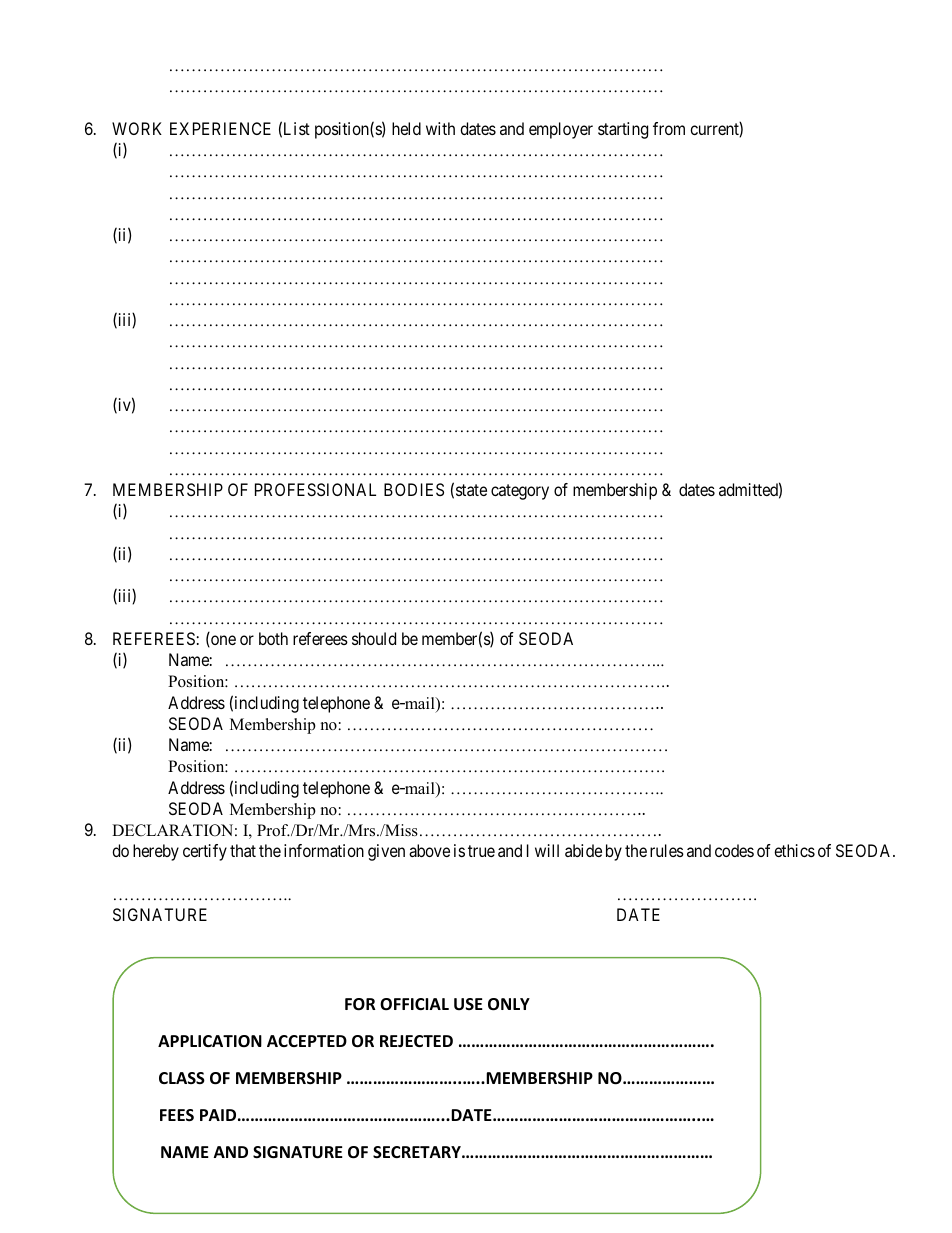 The height and width of the image is (1233, 952). Describe the element at coordinates (440, 128) in the image. I see `with` at that location.
